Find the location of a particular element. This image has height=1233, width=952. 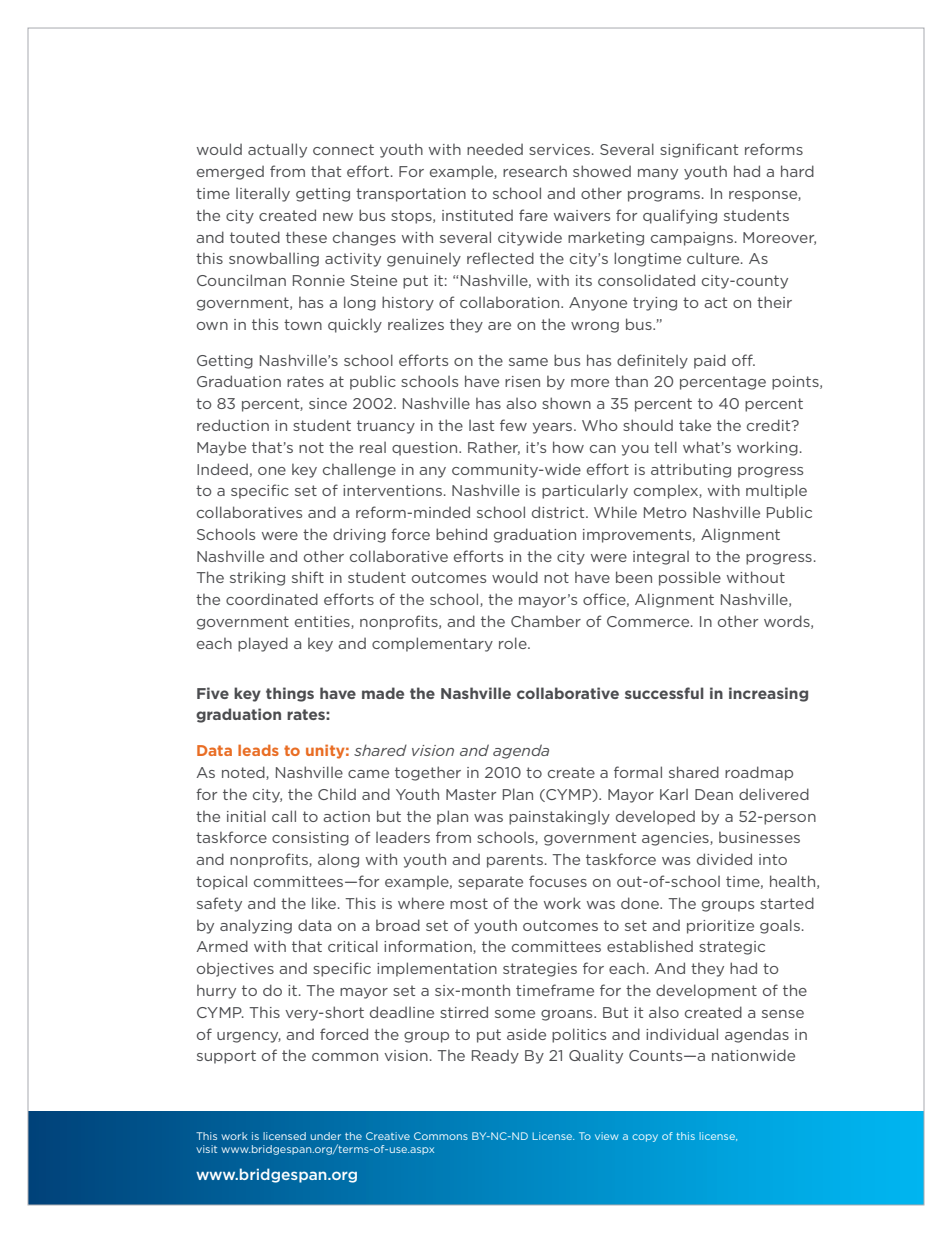

literally is located at coordinates (263, 194).
